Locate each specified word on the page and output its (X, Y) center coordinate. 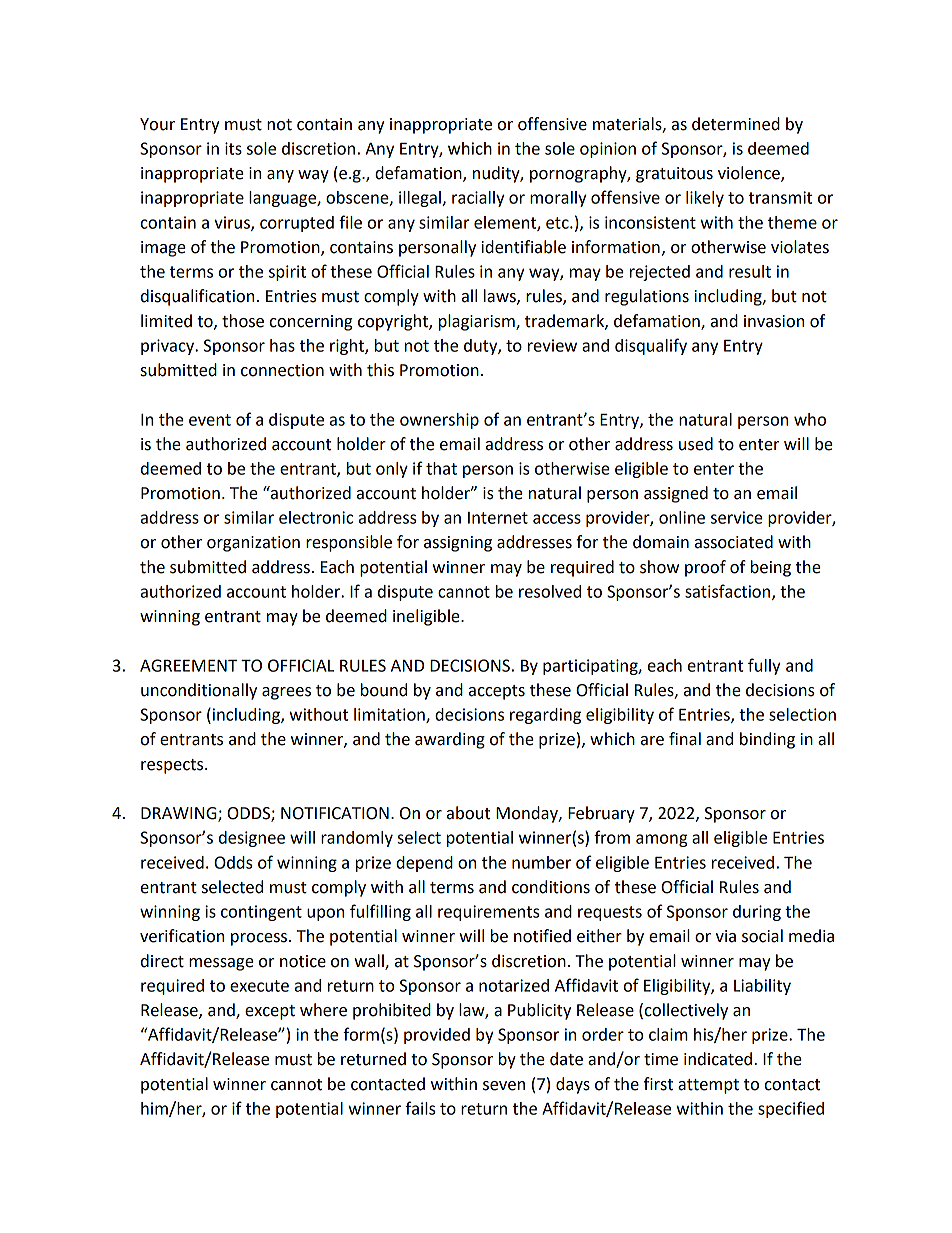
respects (173, 766)
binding (767, 740)
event (210, 420)
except (270, 1012)
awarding (450, 740)
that (441, 468)
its (233, 148)
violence (750, 174)
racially (478, 199)
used (696, 444)
